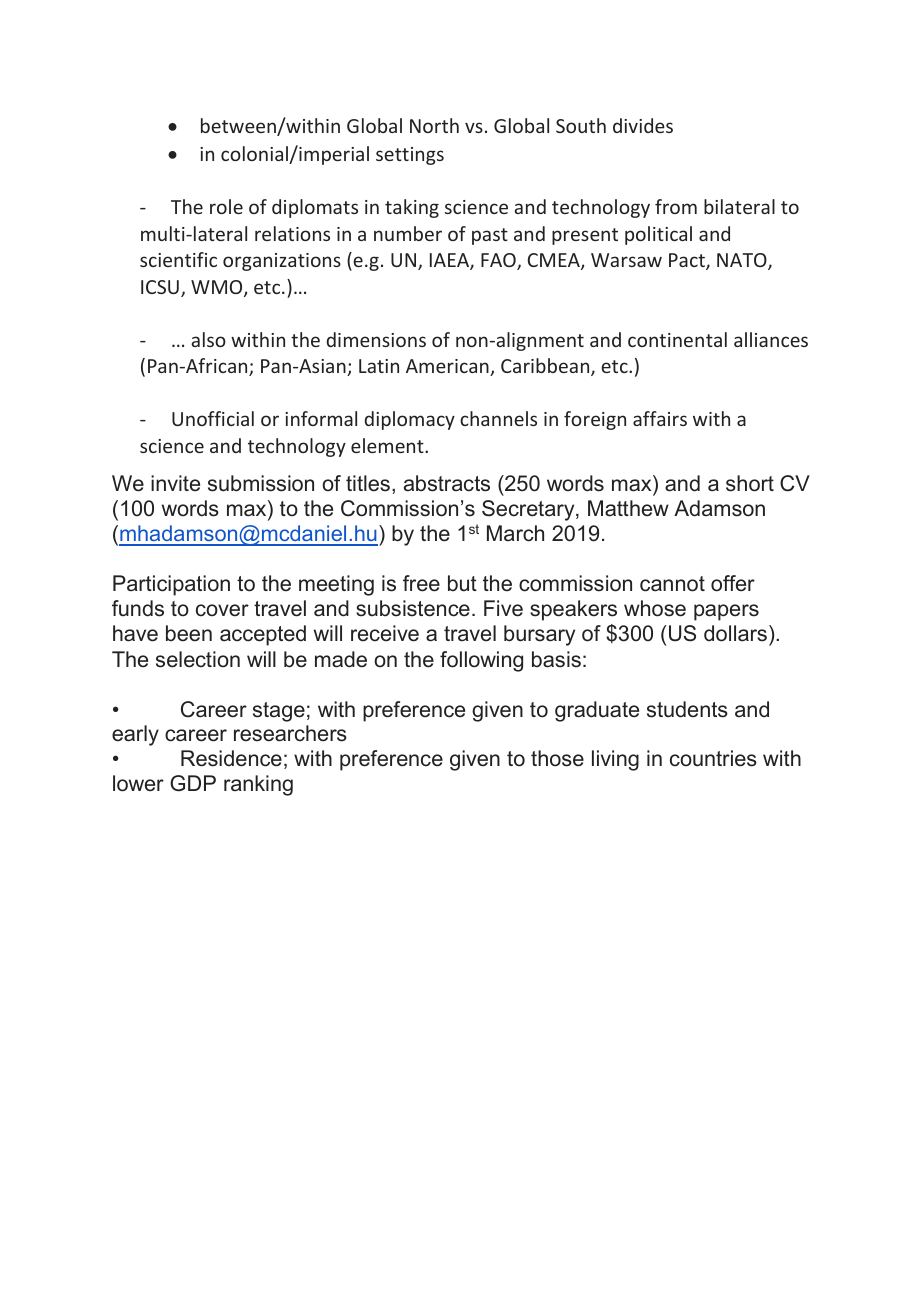  I want to click on cannot, so click(672, 584).
